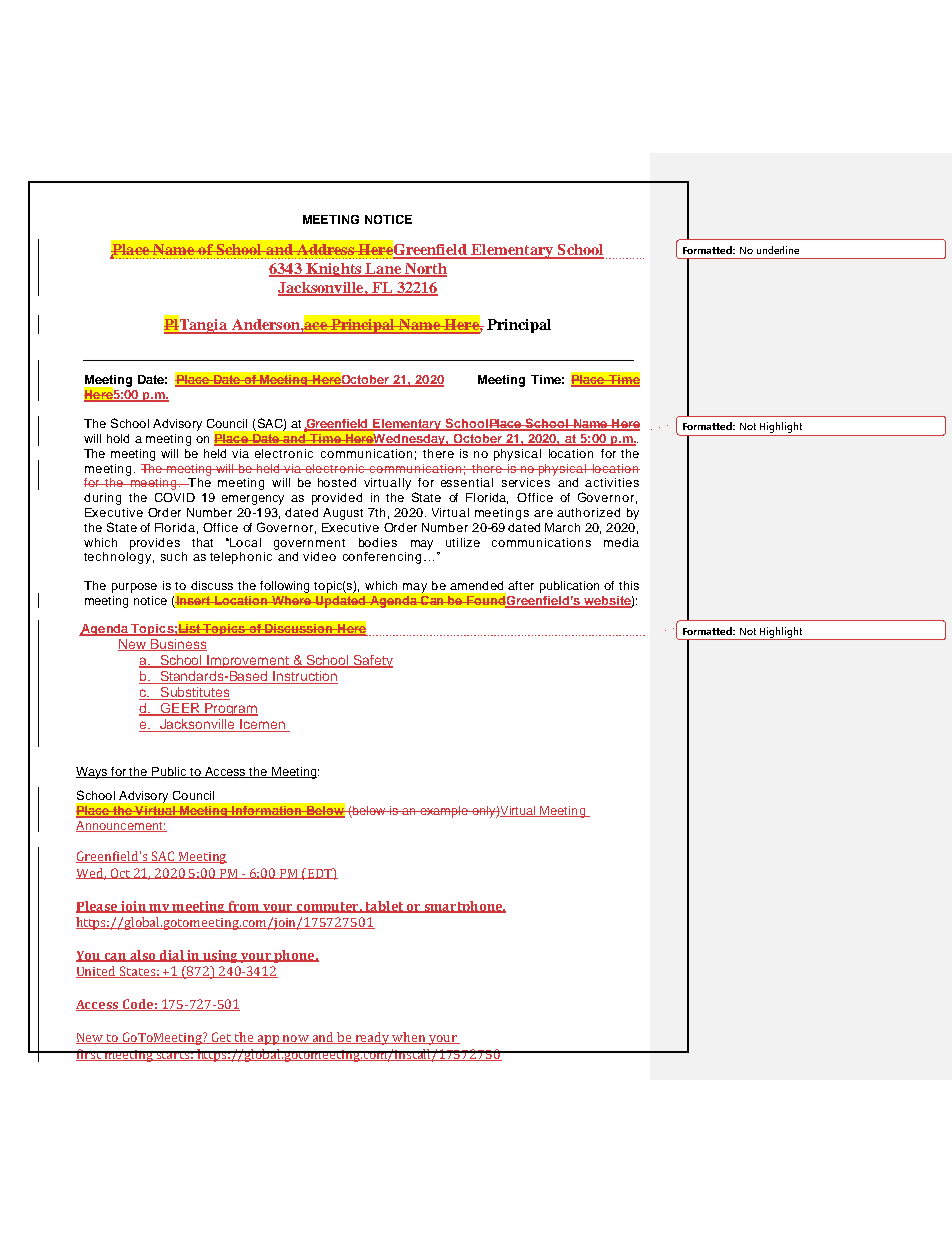 This screenshot has width=952, height=1233. I want to click on utilize, so click(463, 542).
